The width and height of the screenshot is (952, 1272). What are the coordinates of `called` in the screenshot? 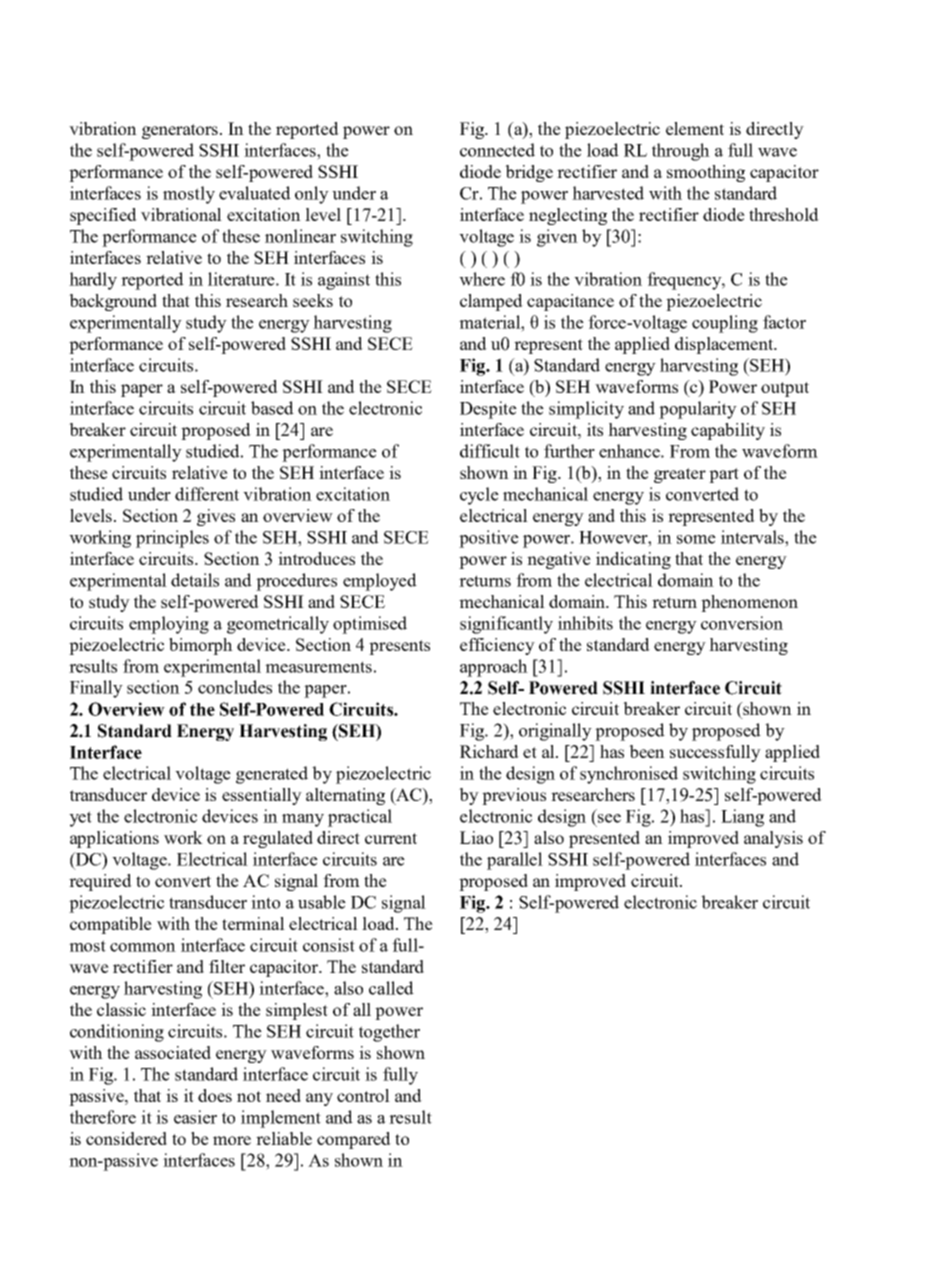 It's located at (391, 988).
